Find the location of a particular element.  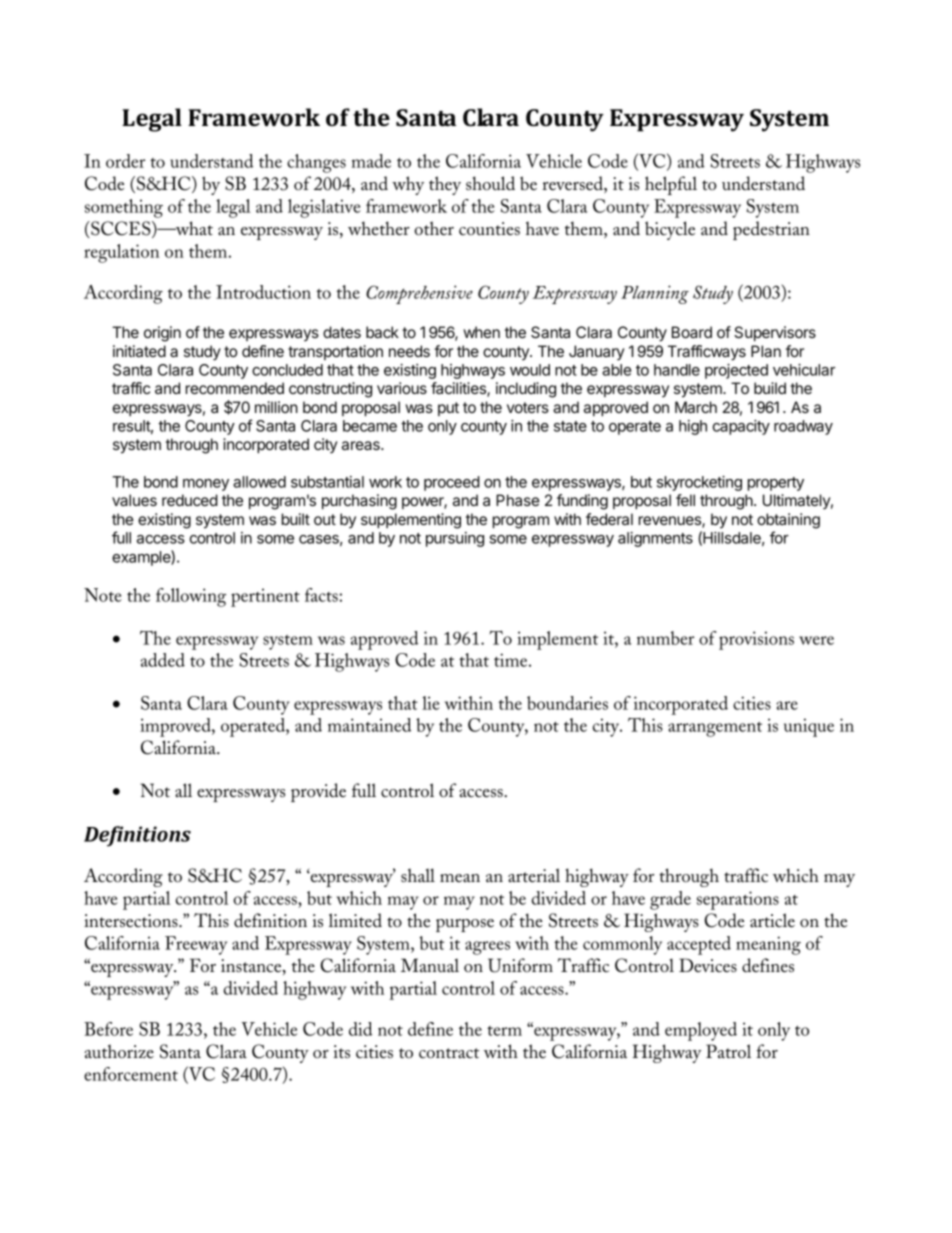

they is located at coordinates (445, 185).
